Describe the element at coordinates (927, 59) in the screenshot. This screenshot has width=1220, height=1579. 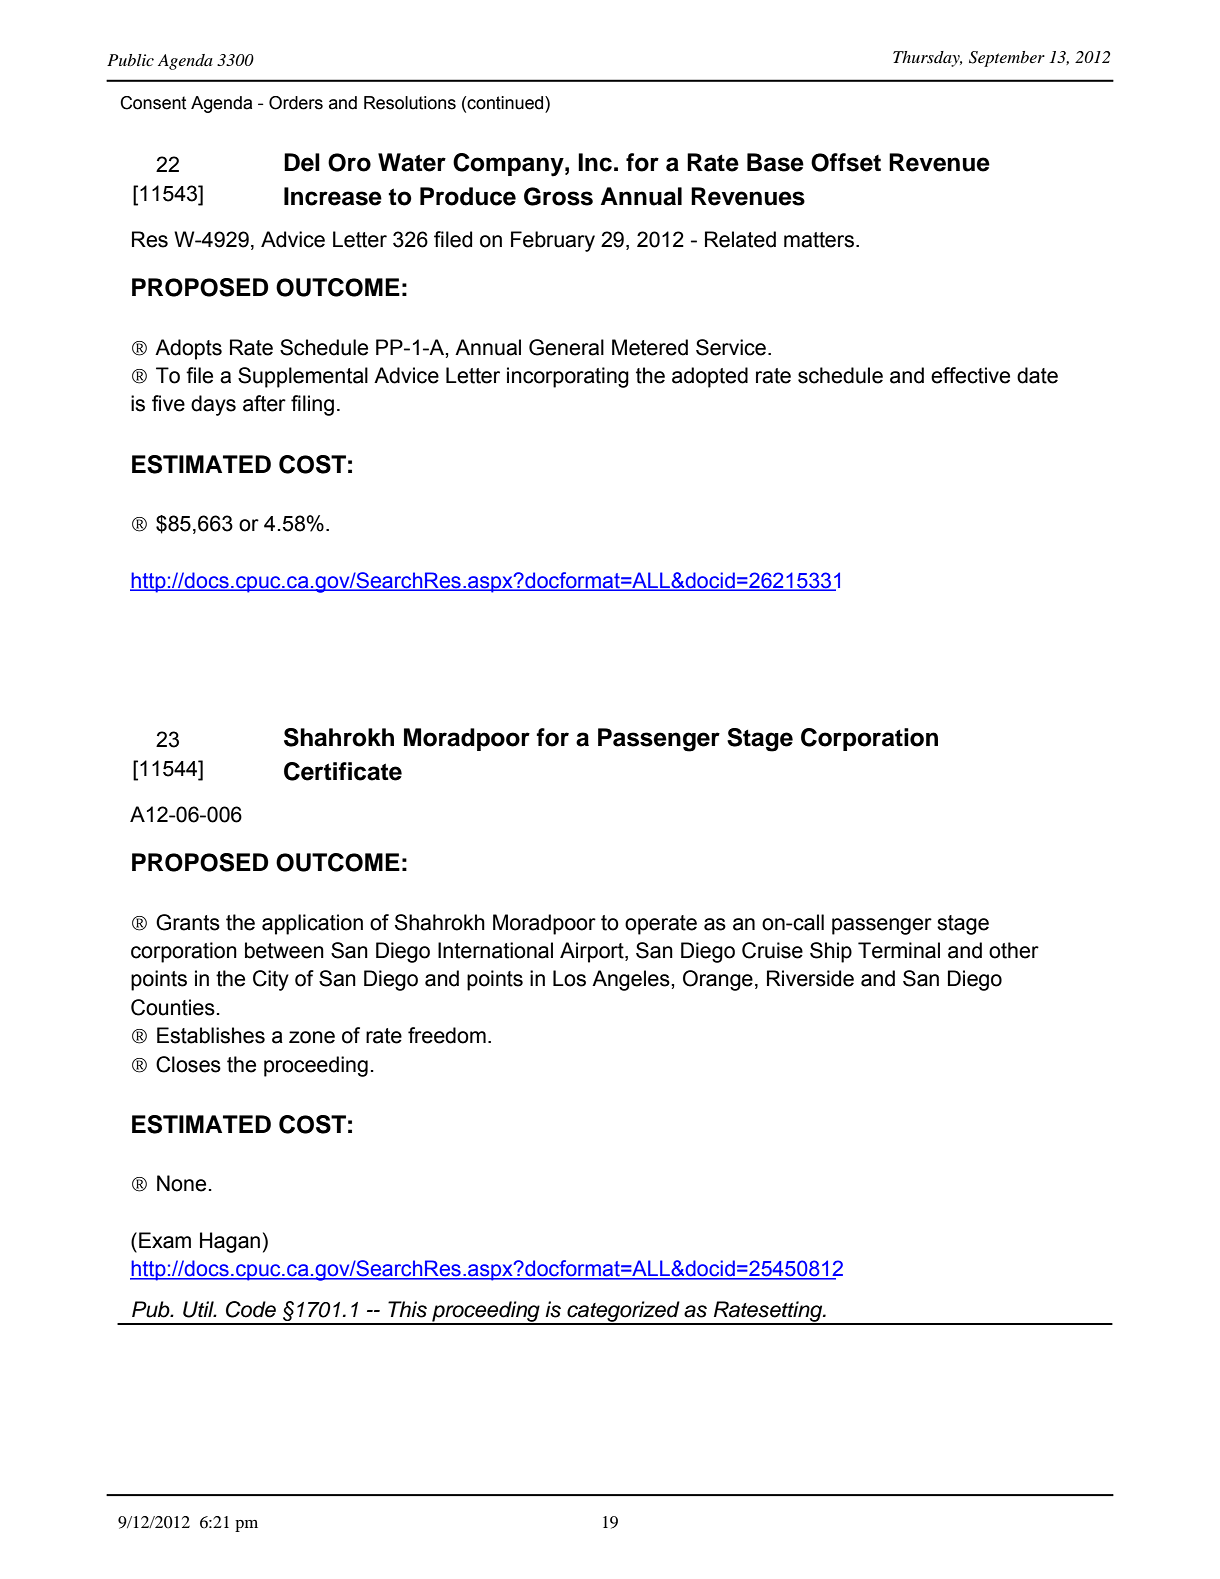
I see `Thursday` at that location.
